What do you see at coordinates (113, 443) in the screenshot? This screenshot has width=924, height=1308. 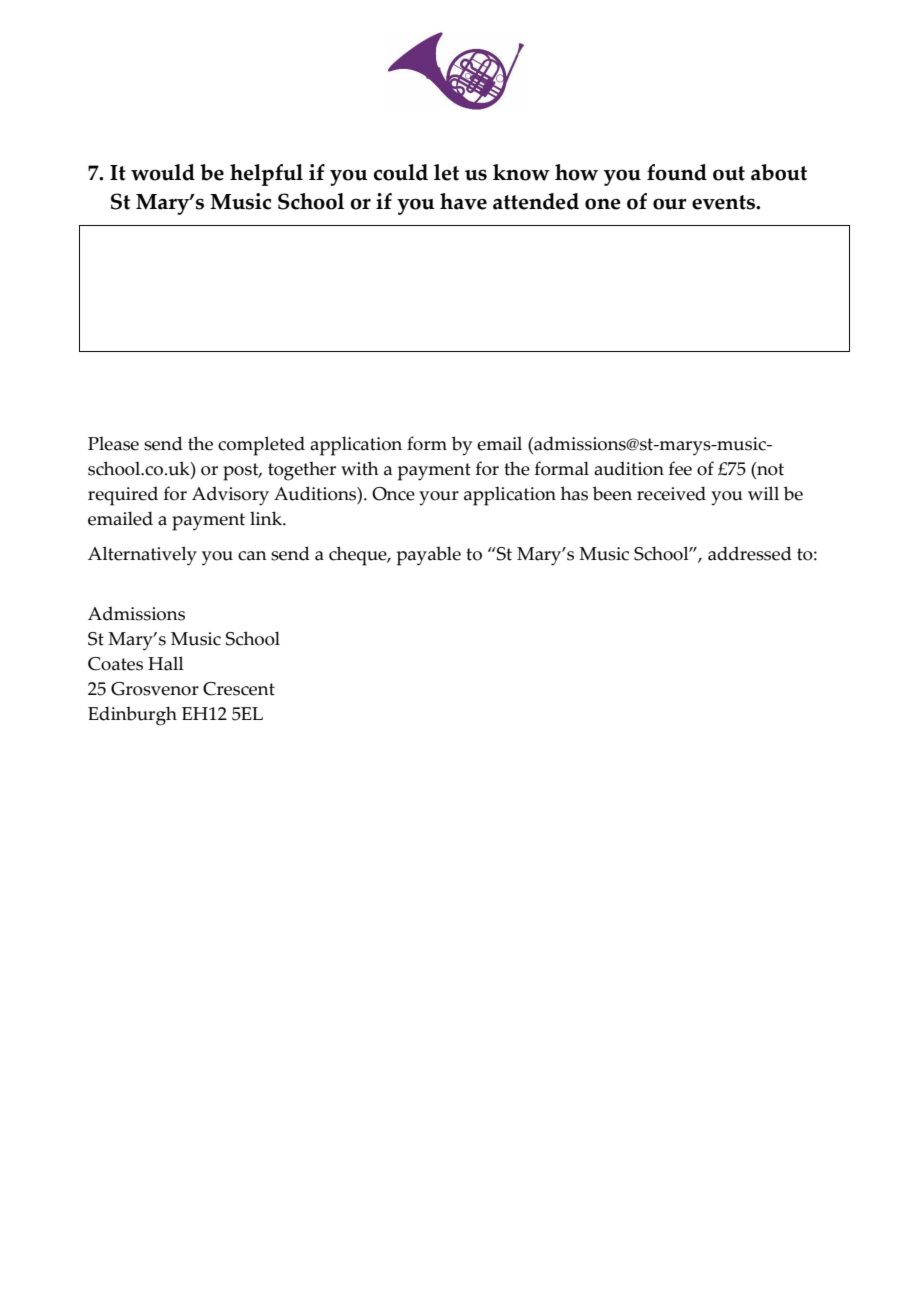 I see `Please` at bounding box center [113, 443].
